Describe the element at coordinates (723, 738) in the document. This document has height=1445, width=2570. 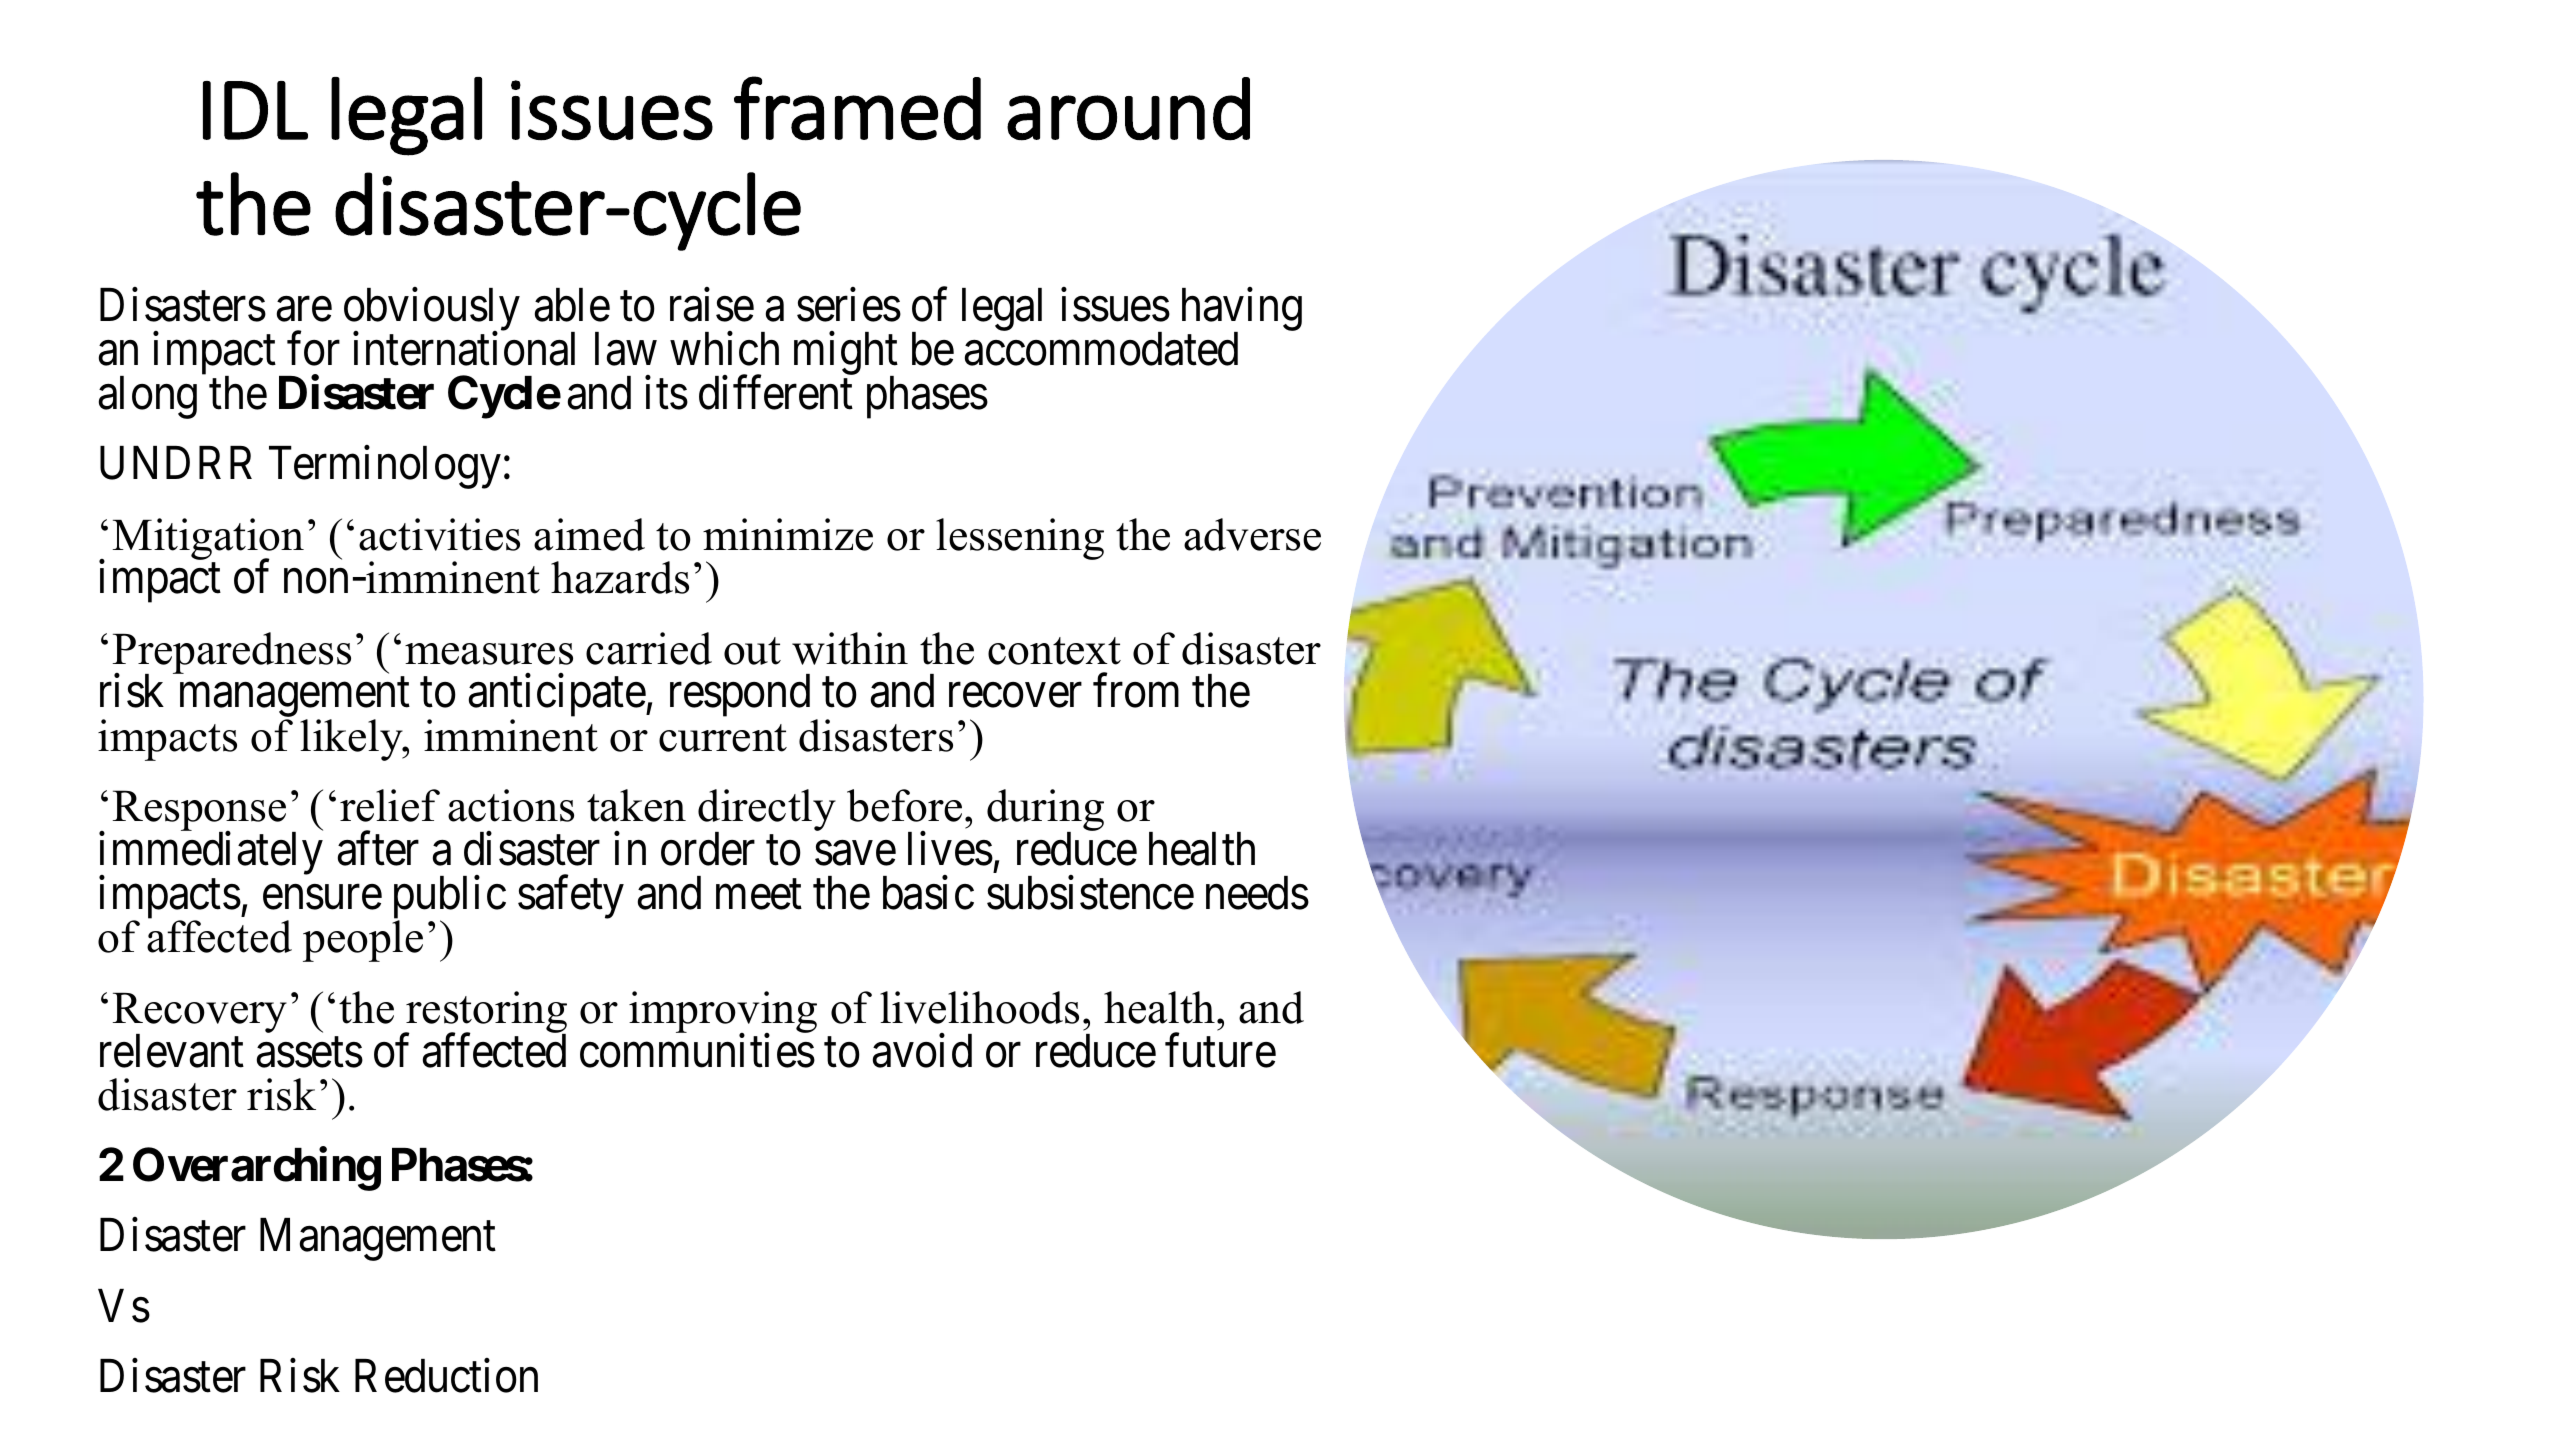
I see `current` at that location.
